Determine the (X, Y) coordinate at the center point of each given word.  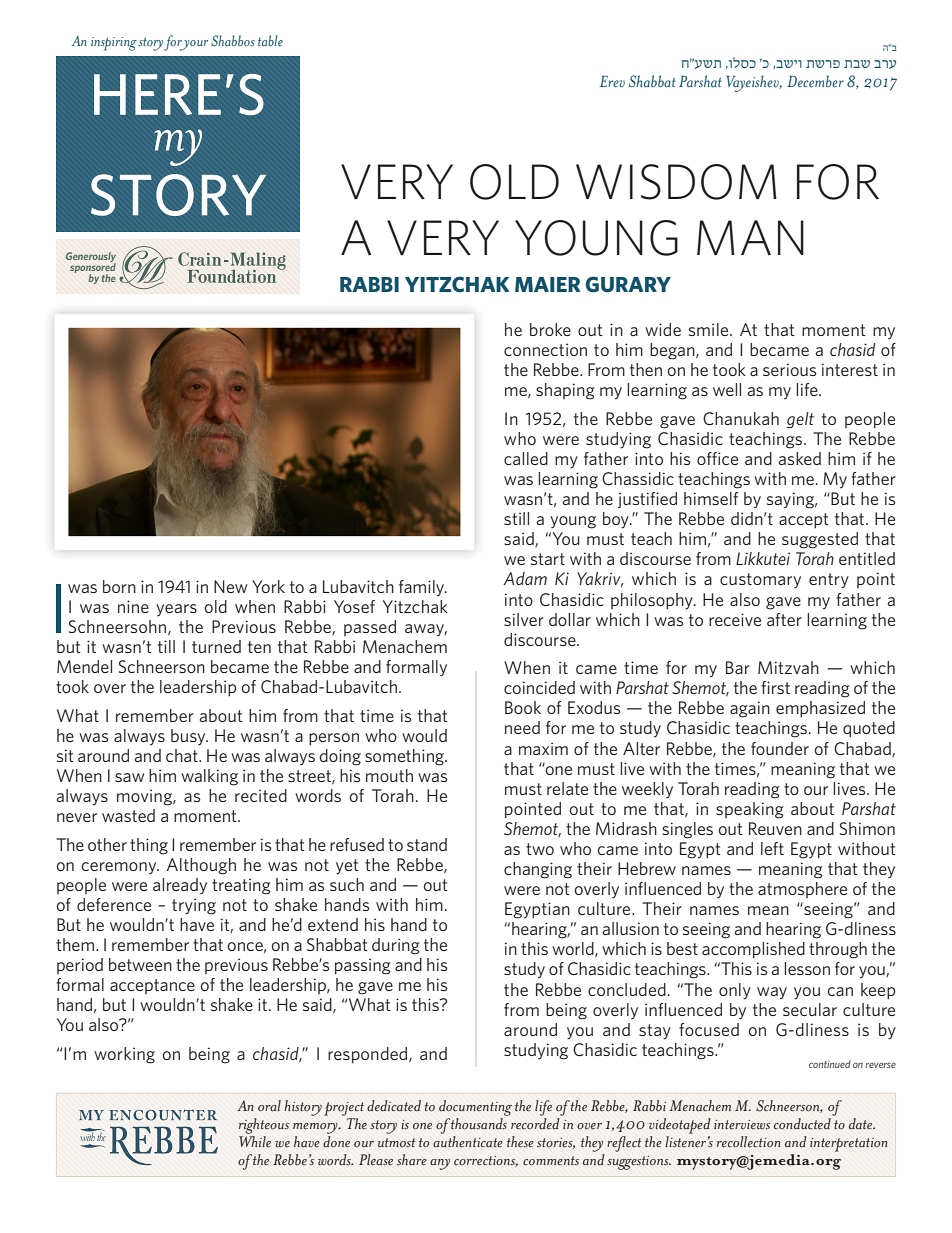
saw (129, 777)
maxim (543, 748)
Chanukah (741, 419)
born (119, 586)
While (255, 1142)
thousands (479, 1124)
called (526, 458)
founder (780, 748)
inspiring (114, 44)
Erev (612, 82)
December (815, 81)
